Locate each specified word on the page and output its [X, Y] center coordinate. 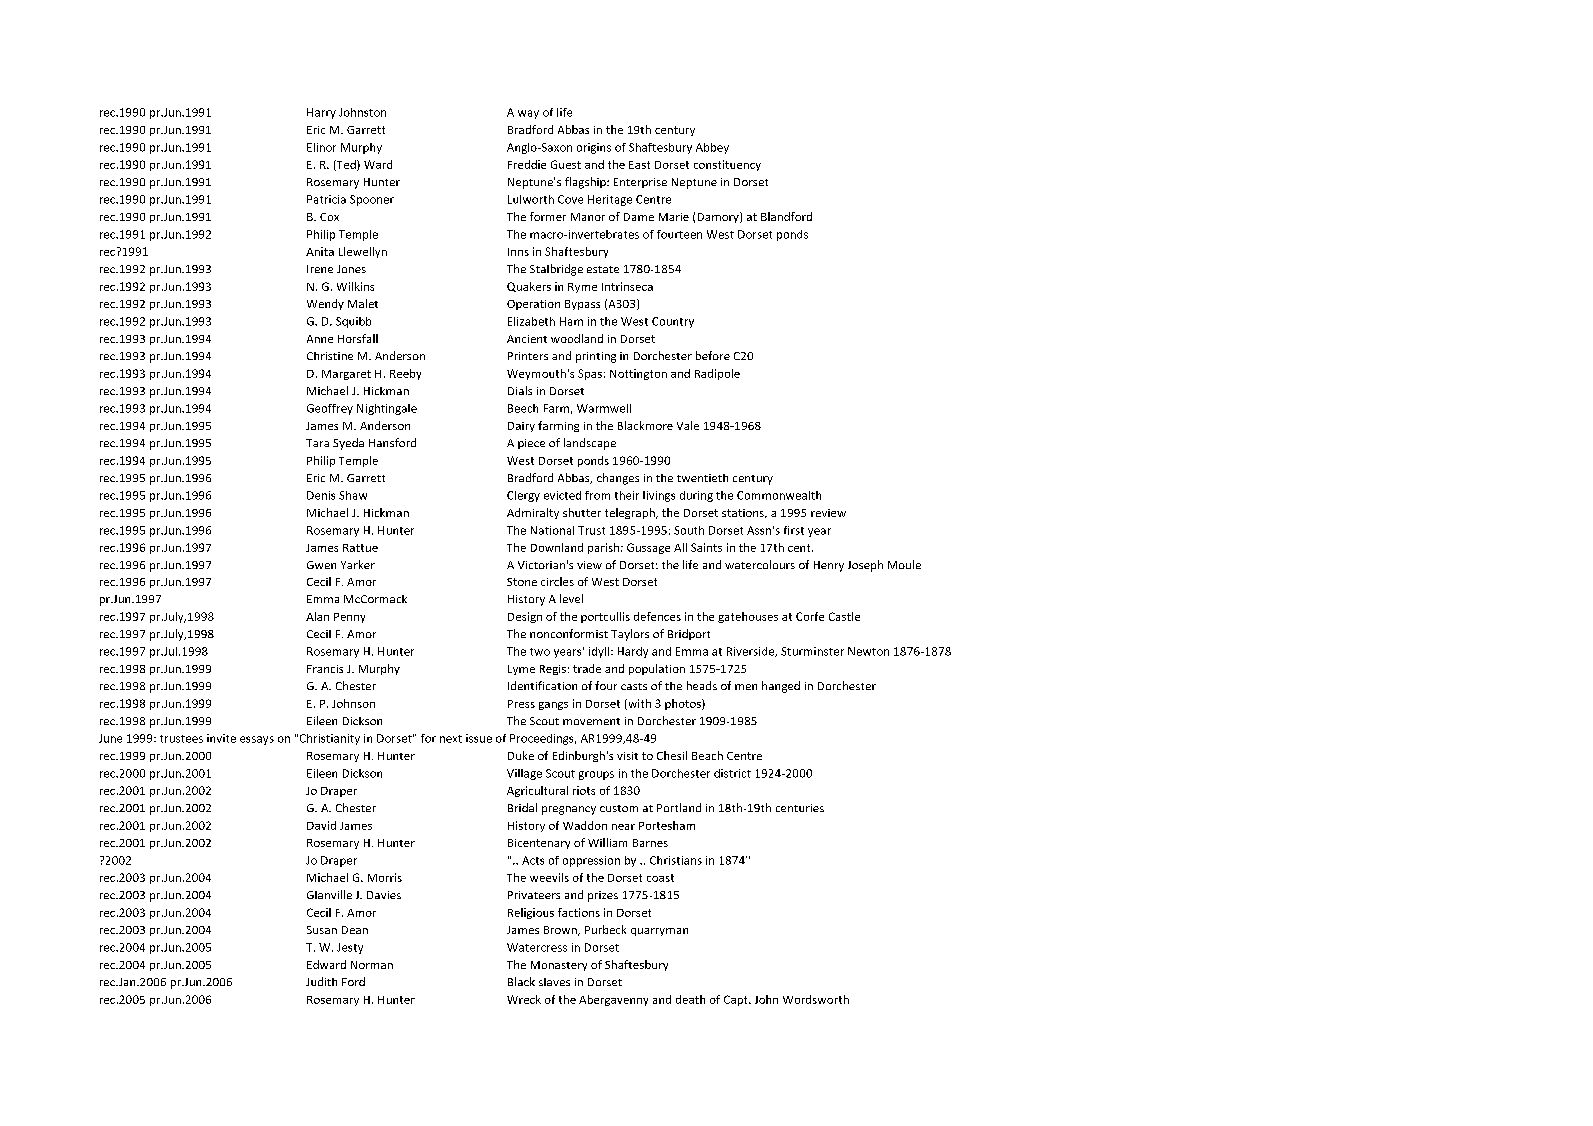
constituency [727, 165]
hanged [781, 687]
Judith [321, 981]
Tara [317, 443]
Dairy [521, 427]
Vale [688, 425]
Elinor [321, 147]
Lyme [521, 670]
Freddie [527, 164]
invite [221, 738]
